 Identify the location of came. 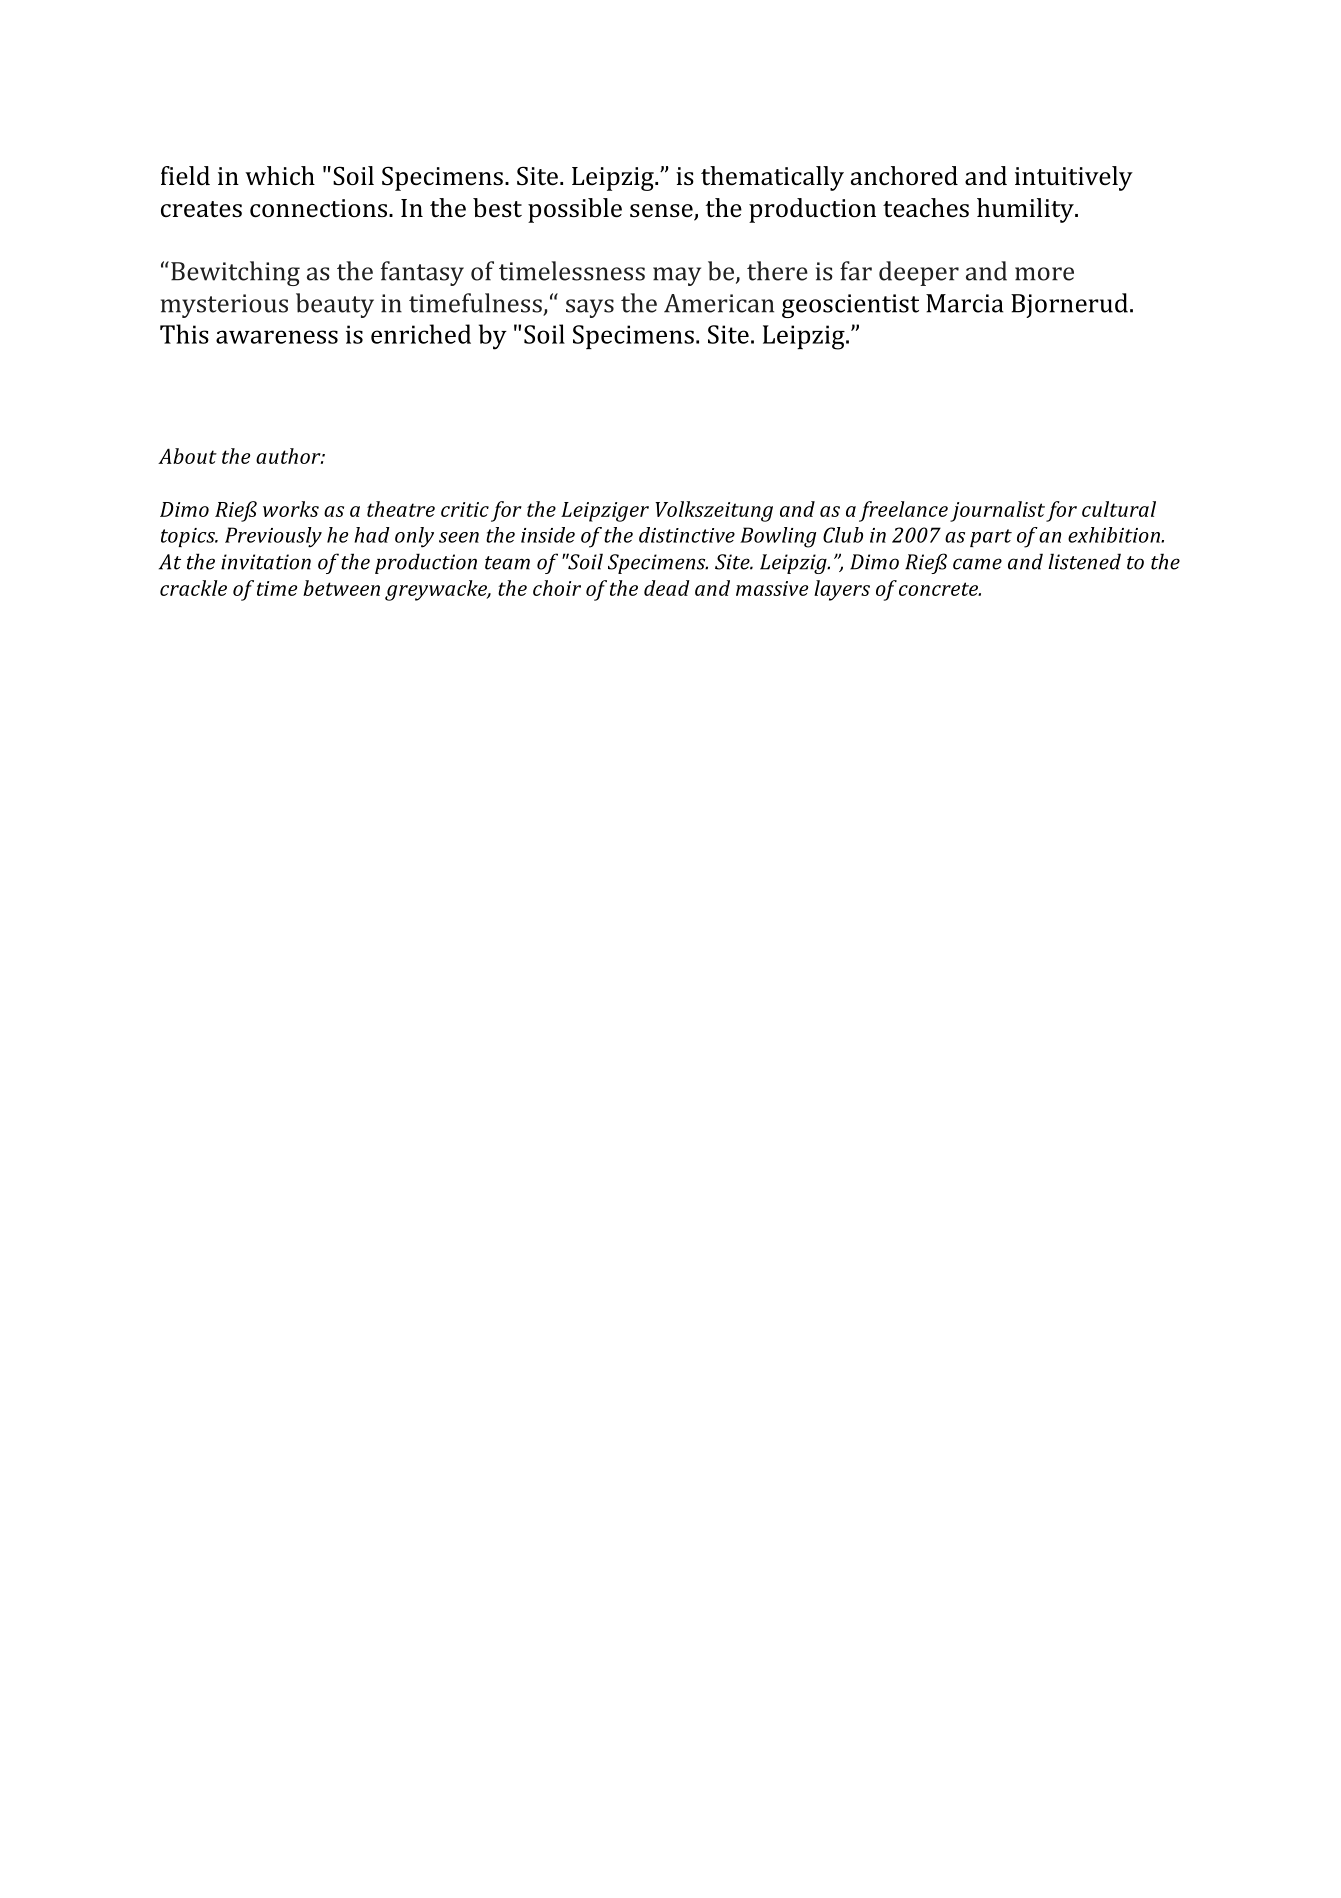
(977, 564).
